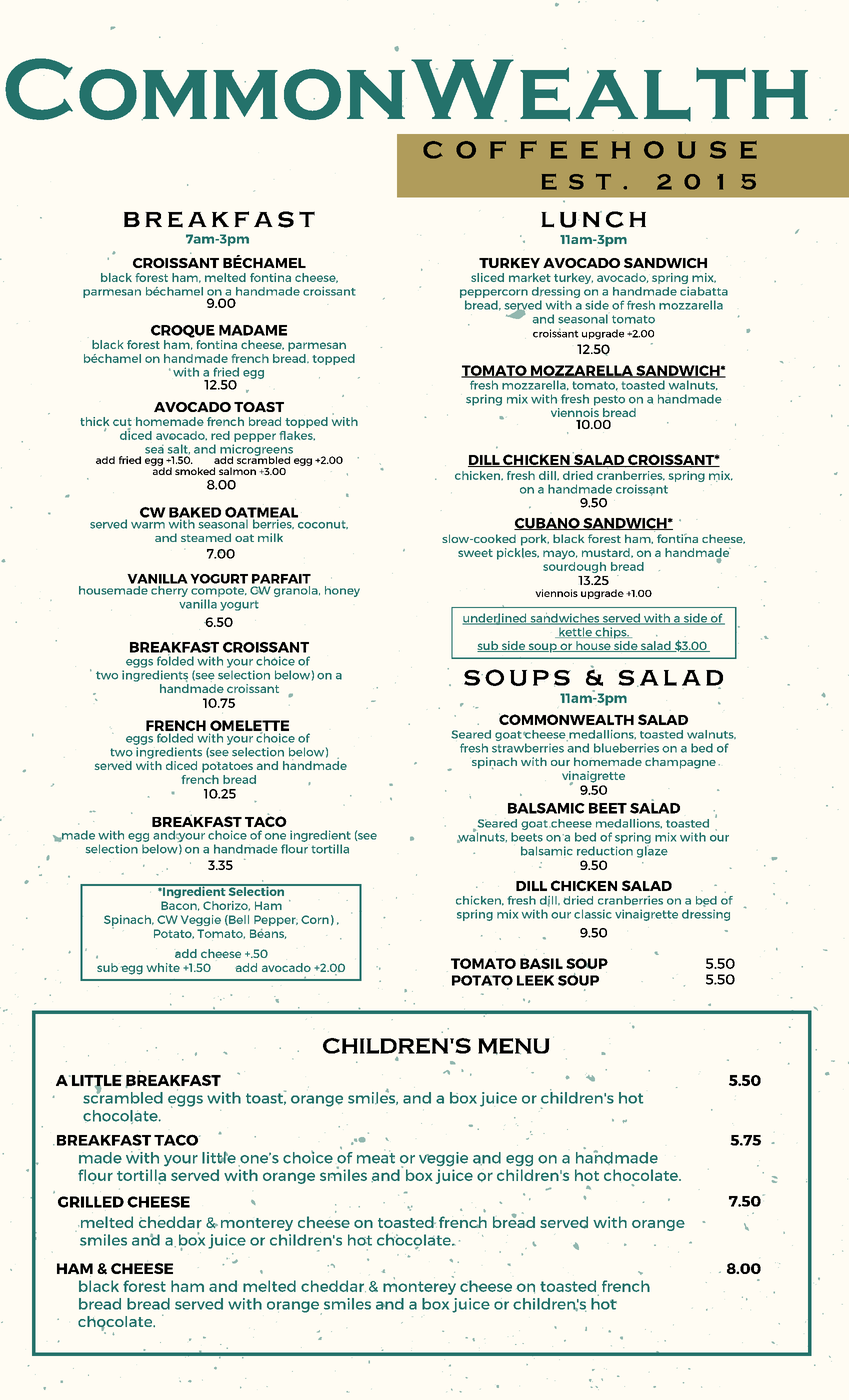  I want to click on underlined, so click(496, 619).
